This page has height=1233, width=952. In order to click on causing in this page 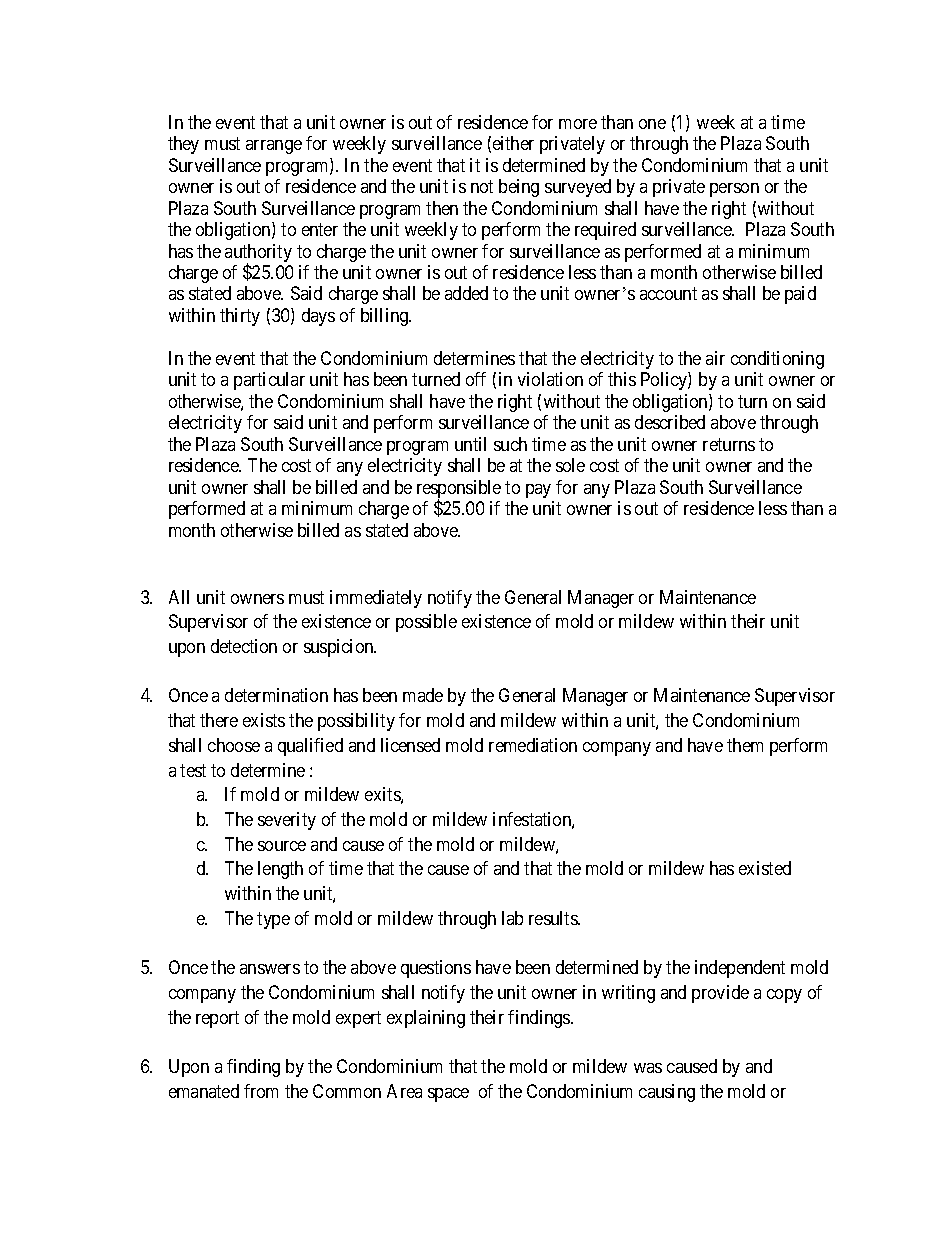, I will do `click(667, 1093)`.
